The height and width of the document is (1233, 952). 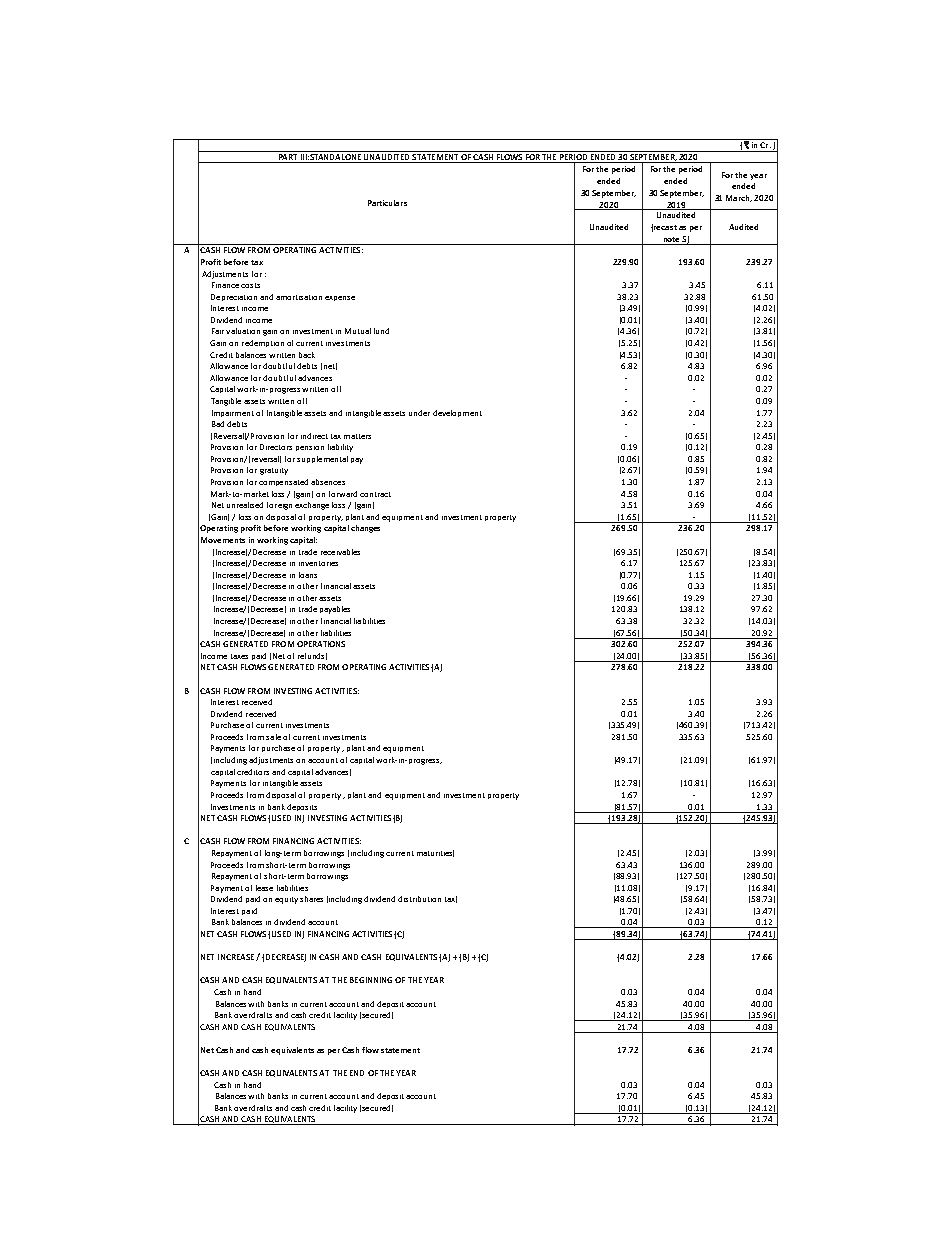 I want to click on note, so click(x=671, y=241).
